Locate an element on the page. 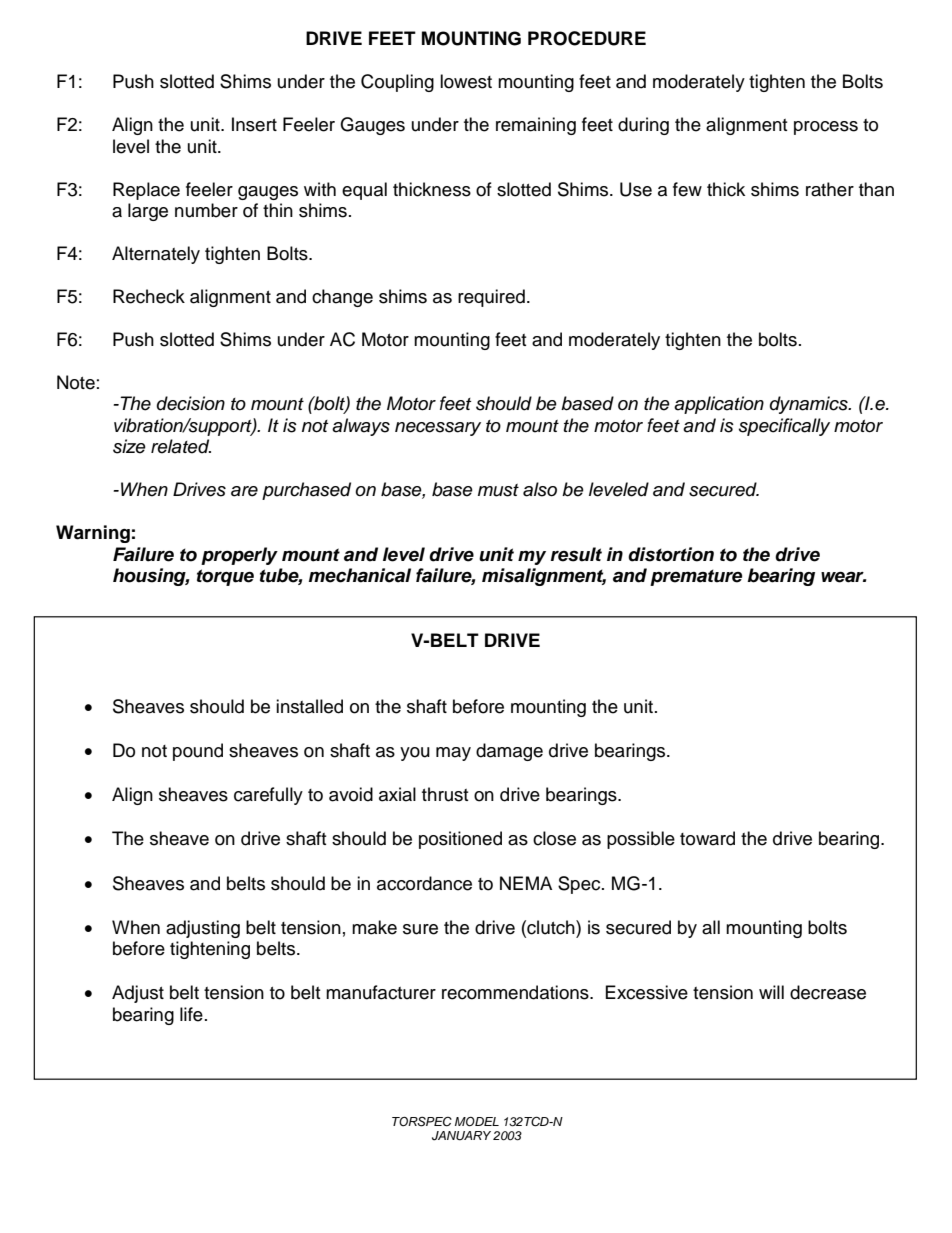 The image size is (952, 1233). life is located at coordinates (191, 1014).
